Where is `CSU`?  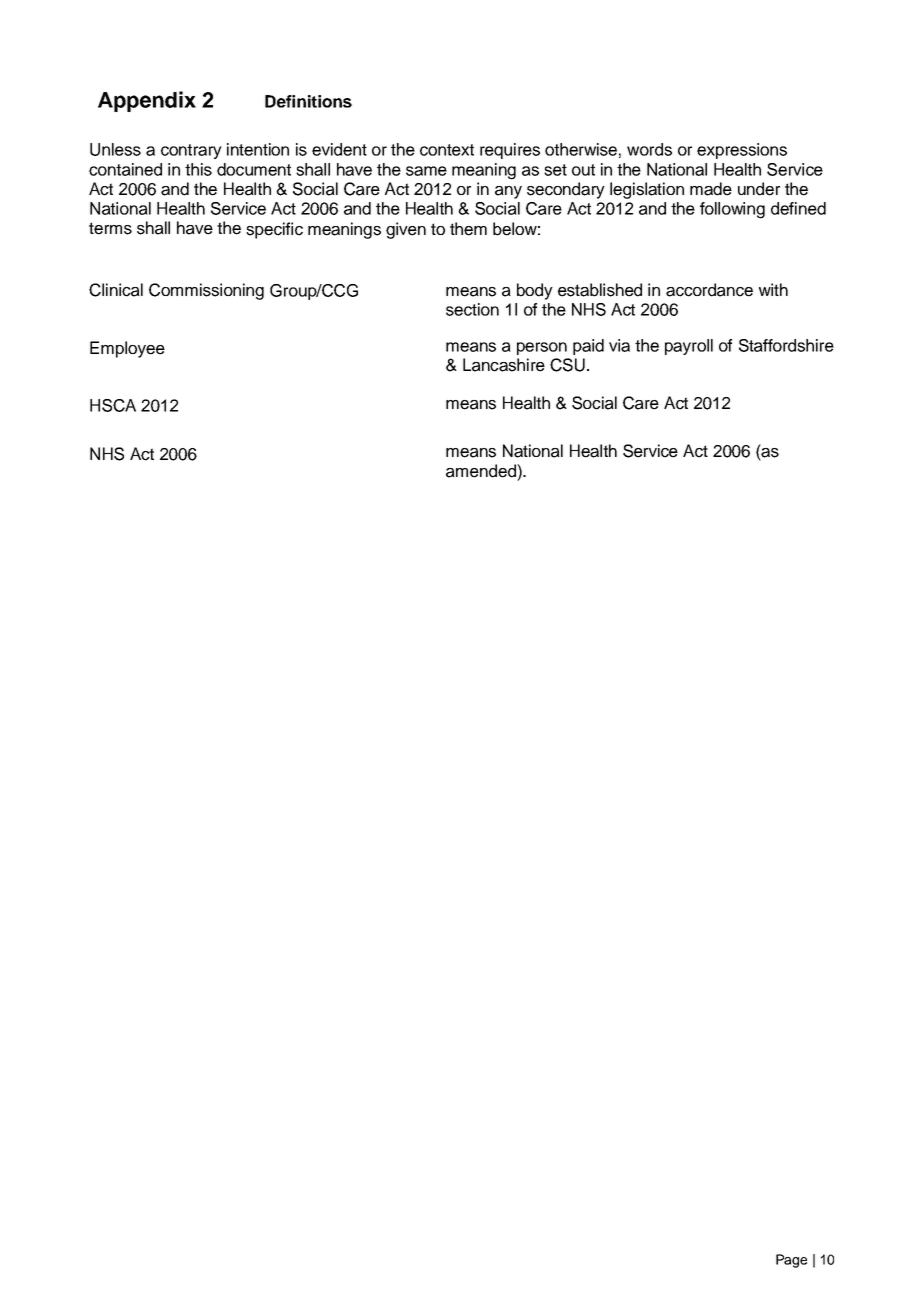 CSU is located at coordinates (567, 365).
